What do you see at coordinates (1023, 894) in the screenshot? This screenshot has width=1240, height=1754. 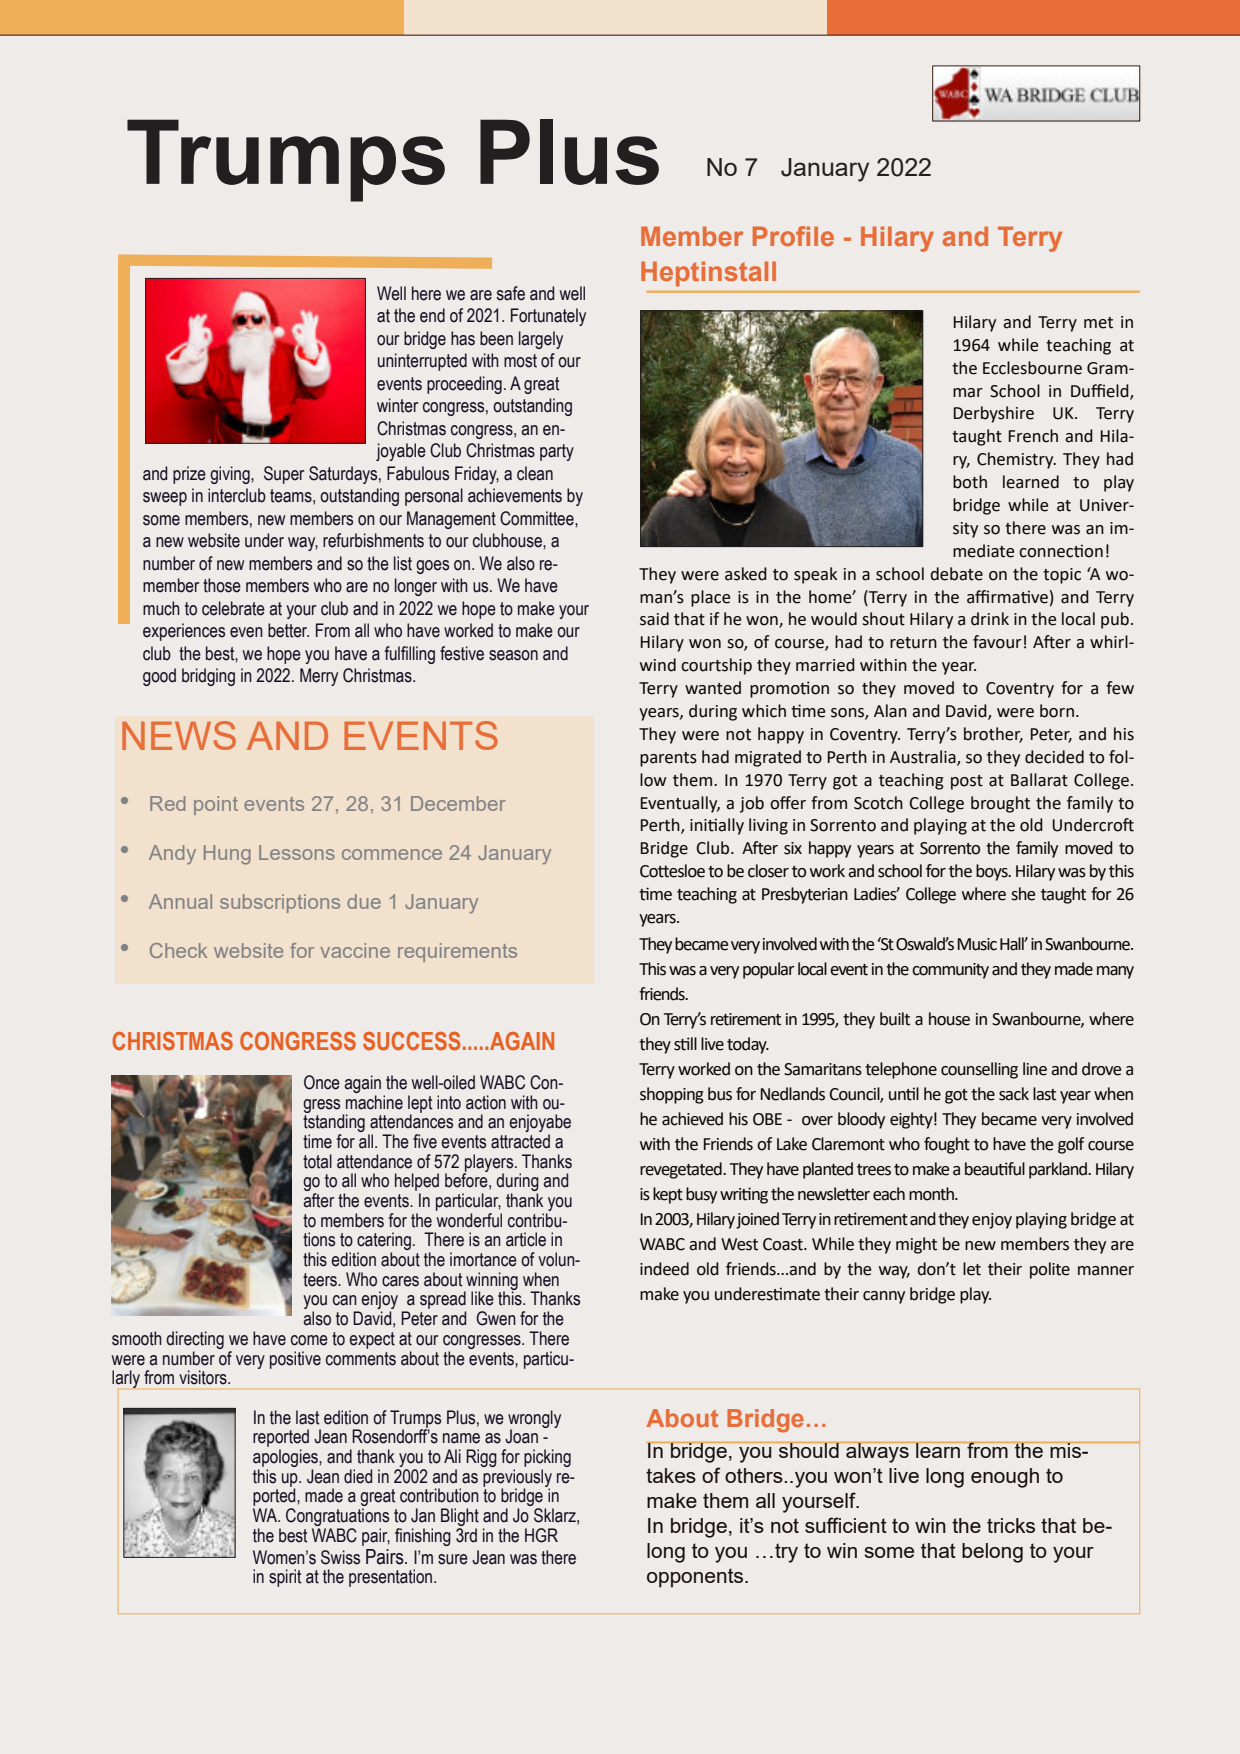 I see `she` at bounding box center [1023, 894].
